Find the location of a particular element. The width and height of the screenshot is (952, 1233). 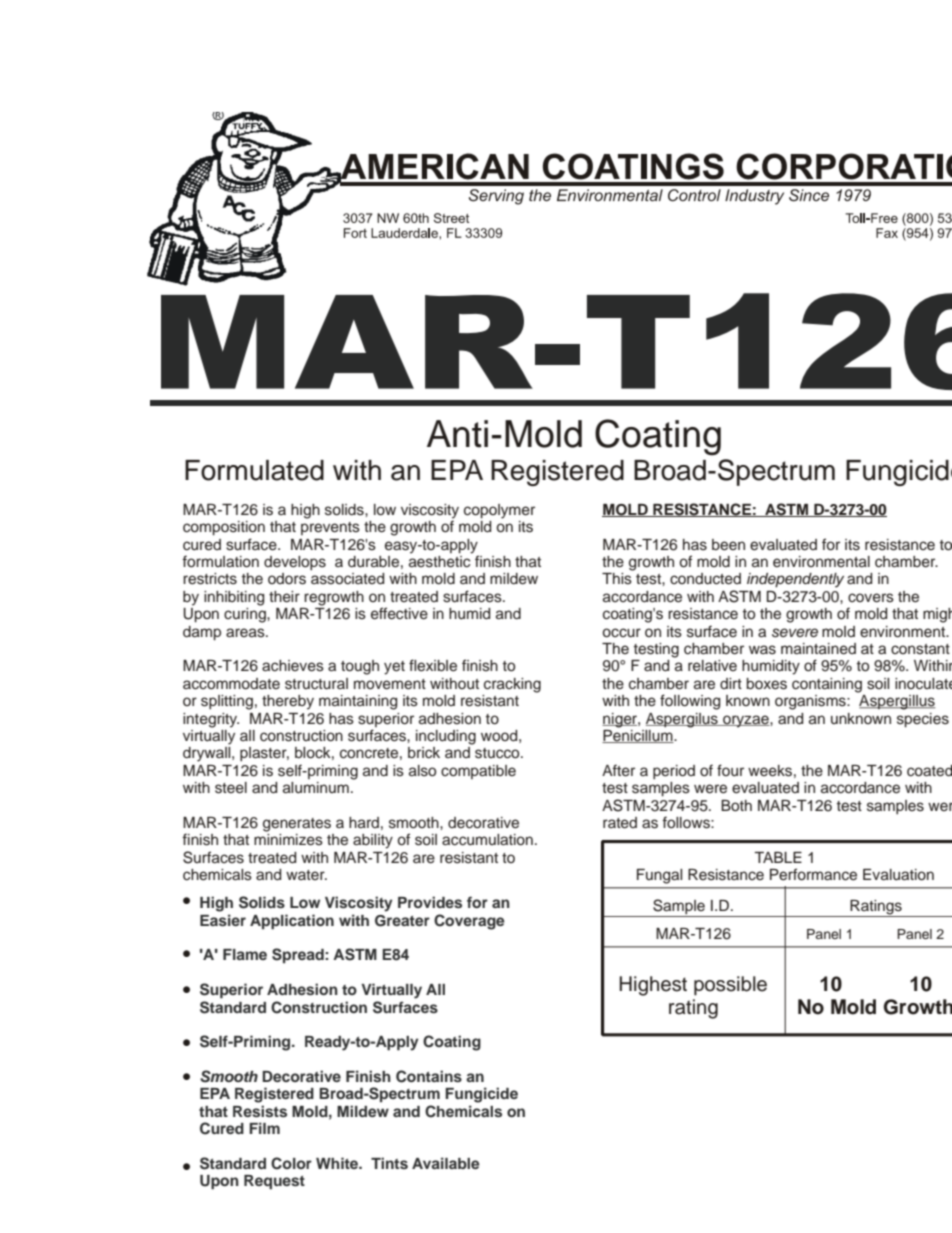

Available is located at coordinates (446, 1163).
